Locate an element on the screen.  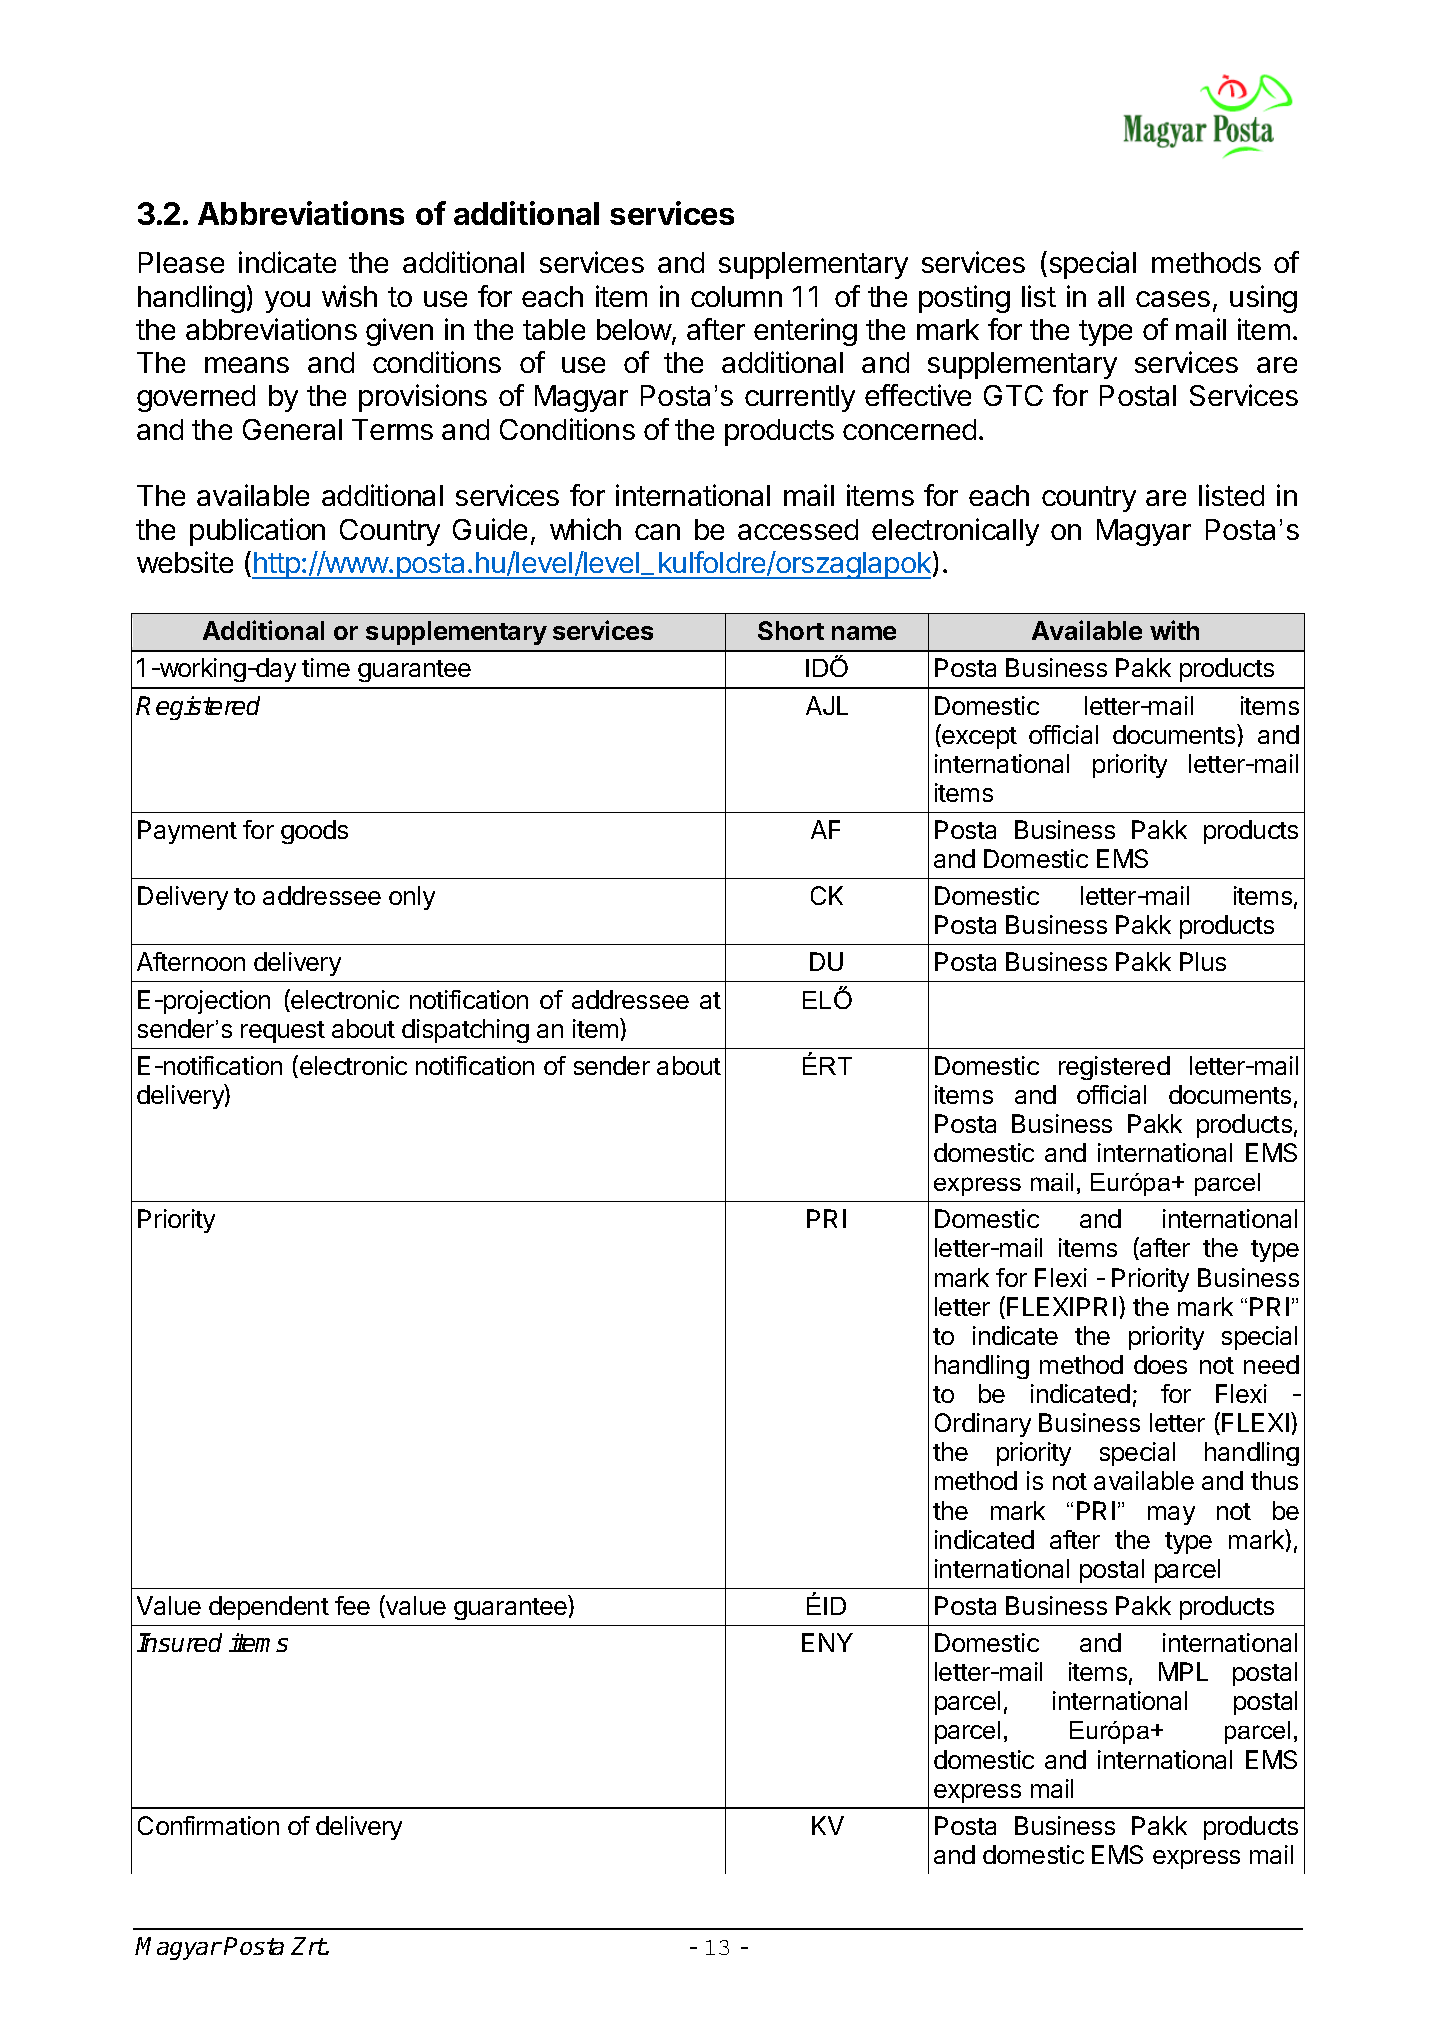
MPL is located at coordinates (1183, 1671).
